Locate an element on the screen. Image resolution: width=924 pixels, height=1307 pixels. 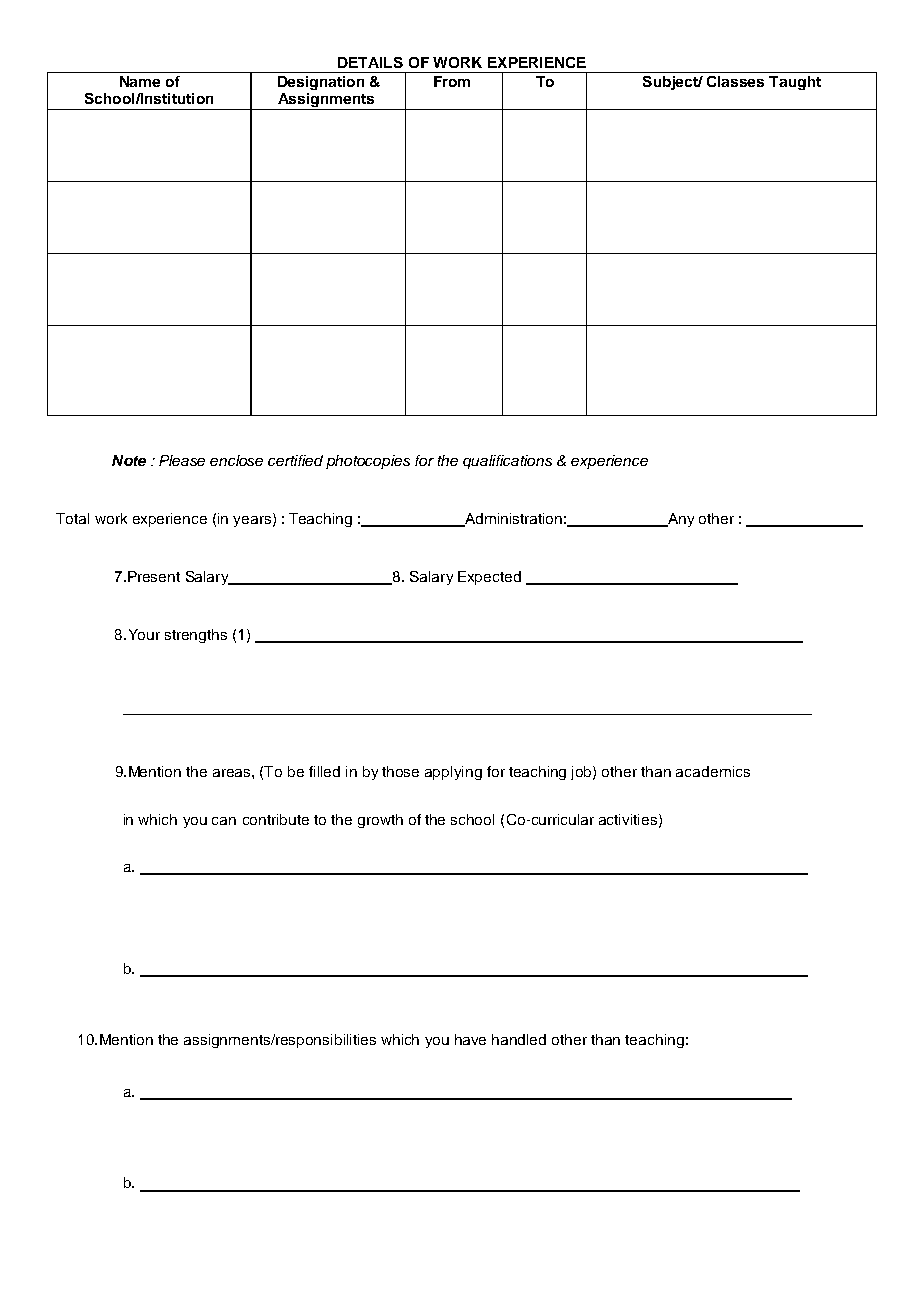
Name is located at coordinates (140, 81).
